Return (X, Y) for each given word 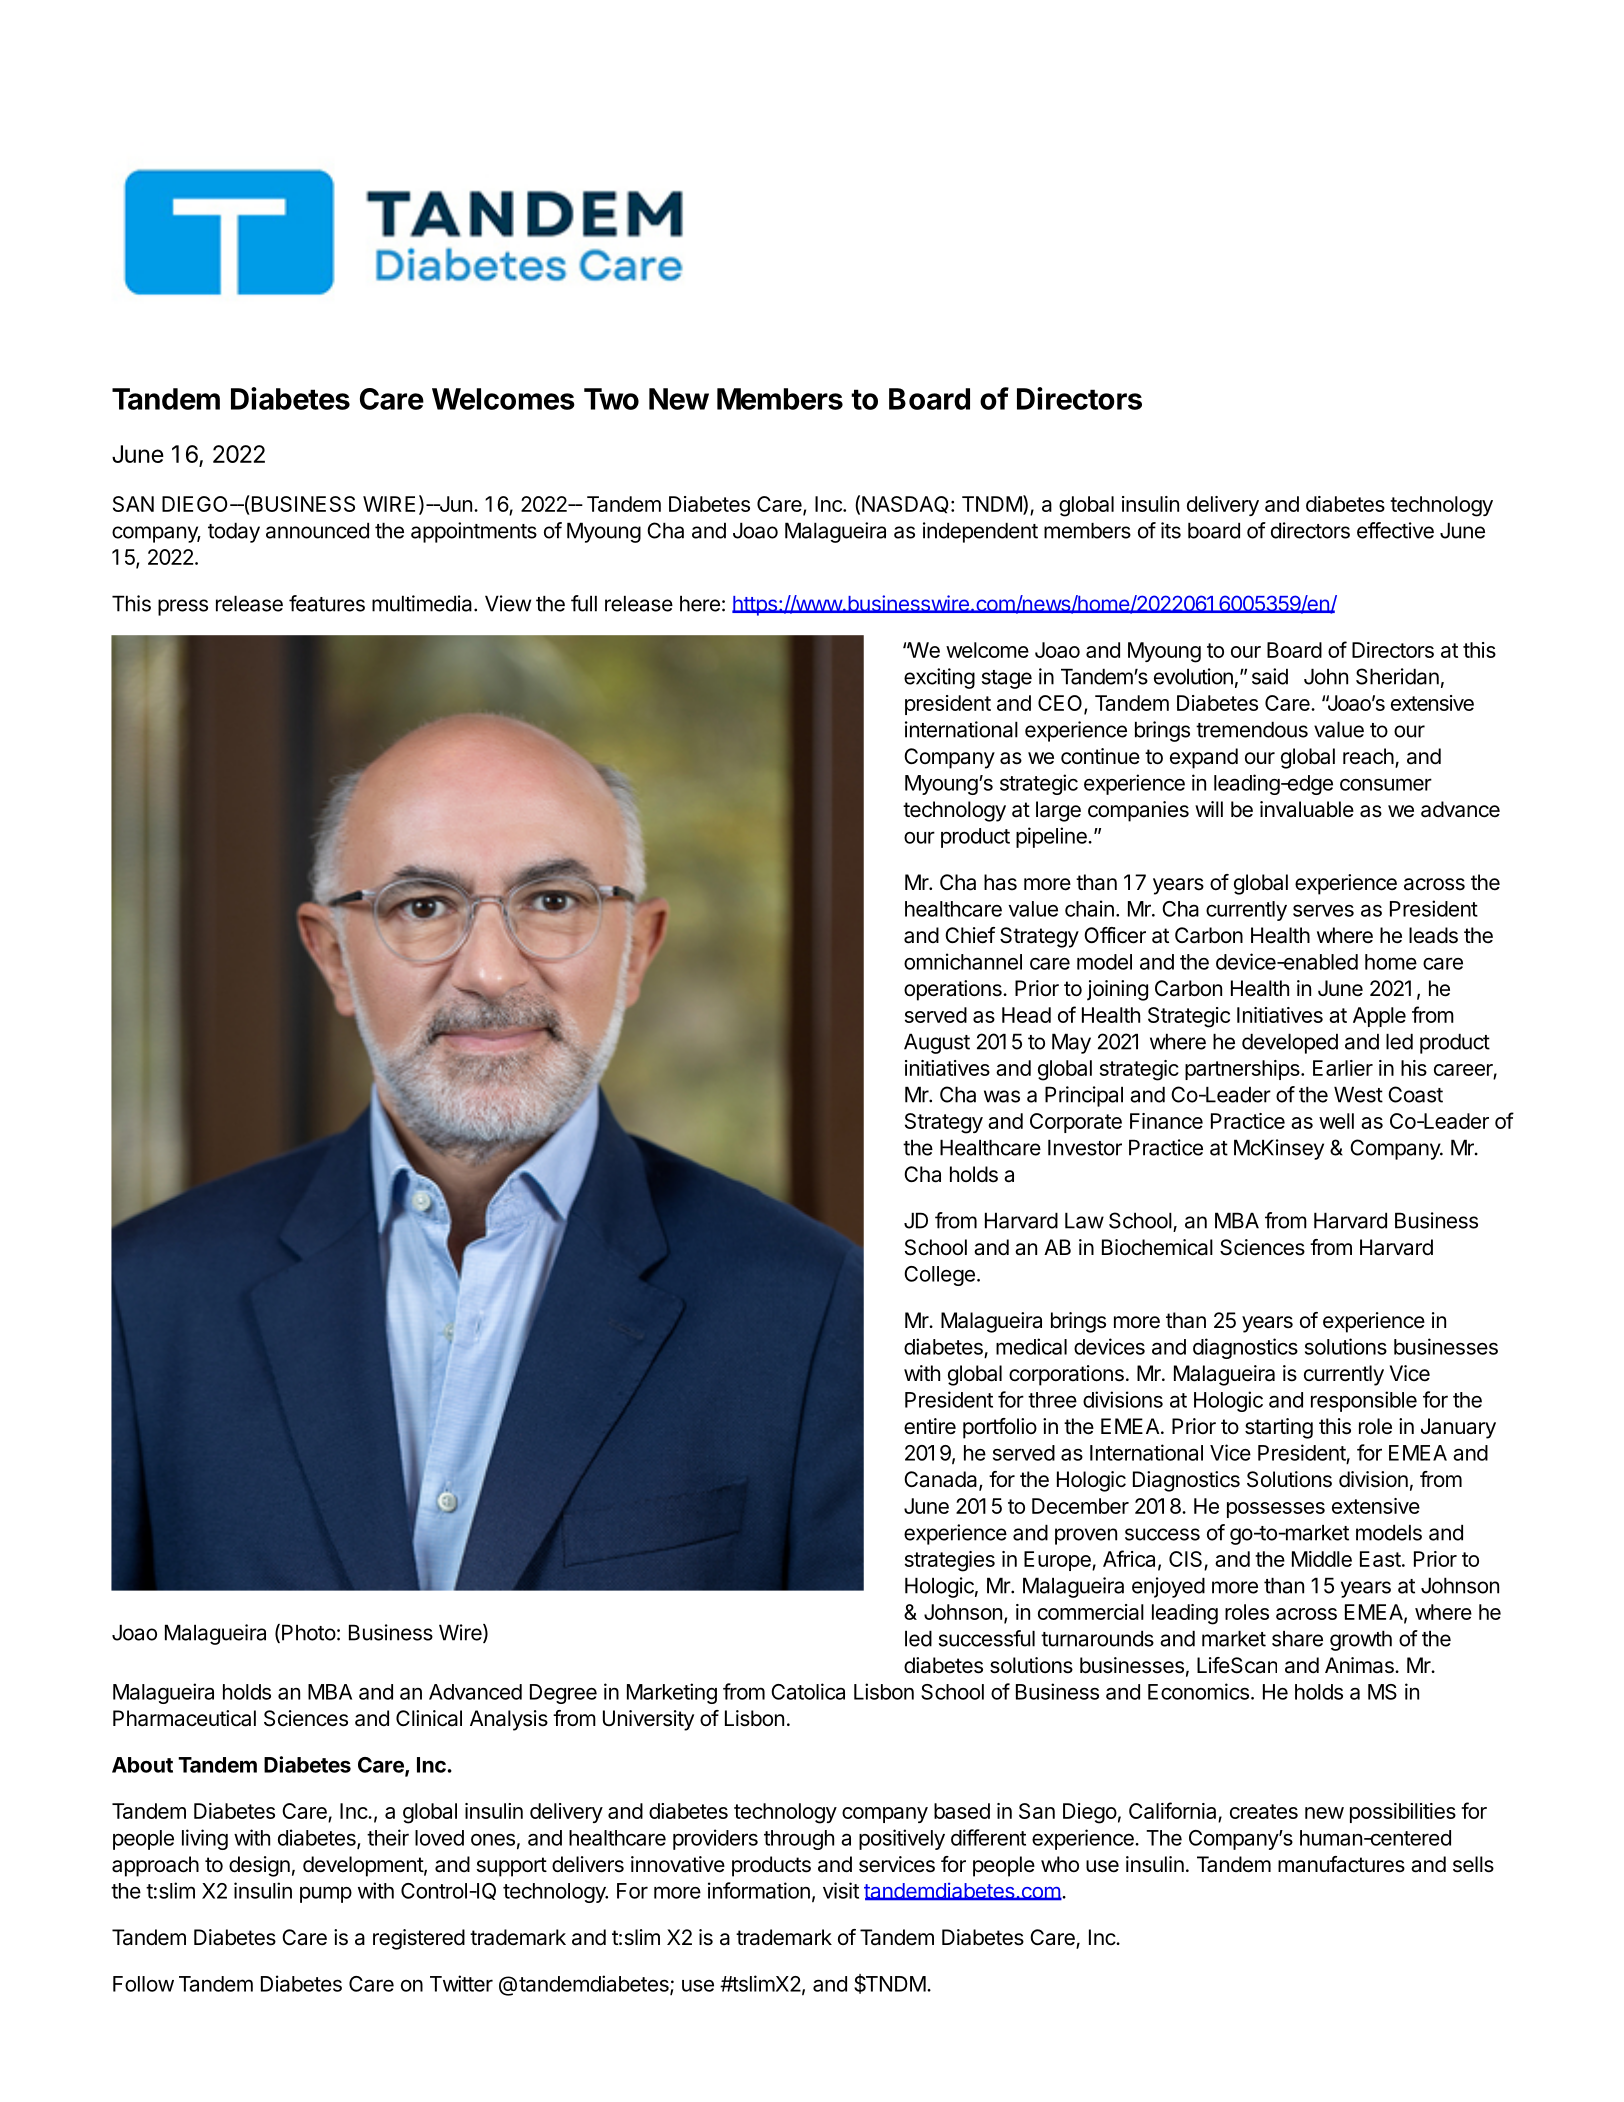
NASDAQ (905, 505)
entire (930, 1426)
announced (317, 530)
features (327, 603)
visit (841, 1890)
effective (1395, 530)
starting (1279, 1428)
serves (1323, 910)
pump (326, 1894)
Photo (309, 1632)
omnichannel (963, 961)
